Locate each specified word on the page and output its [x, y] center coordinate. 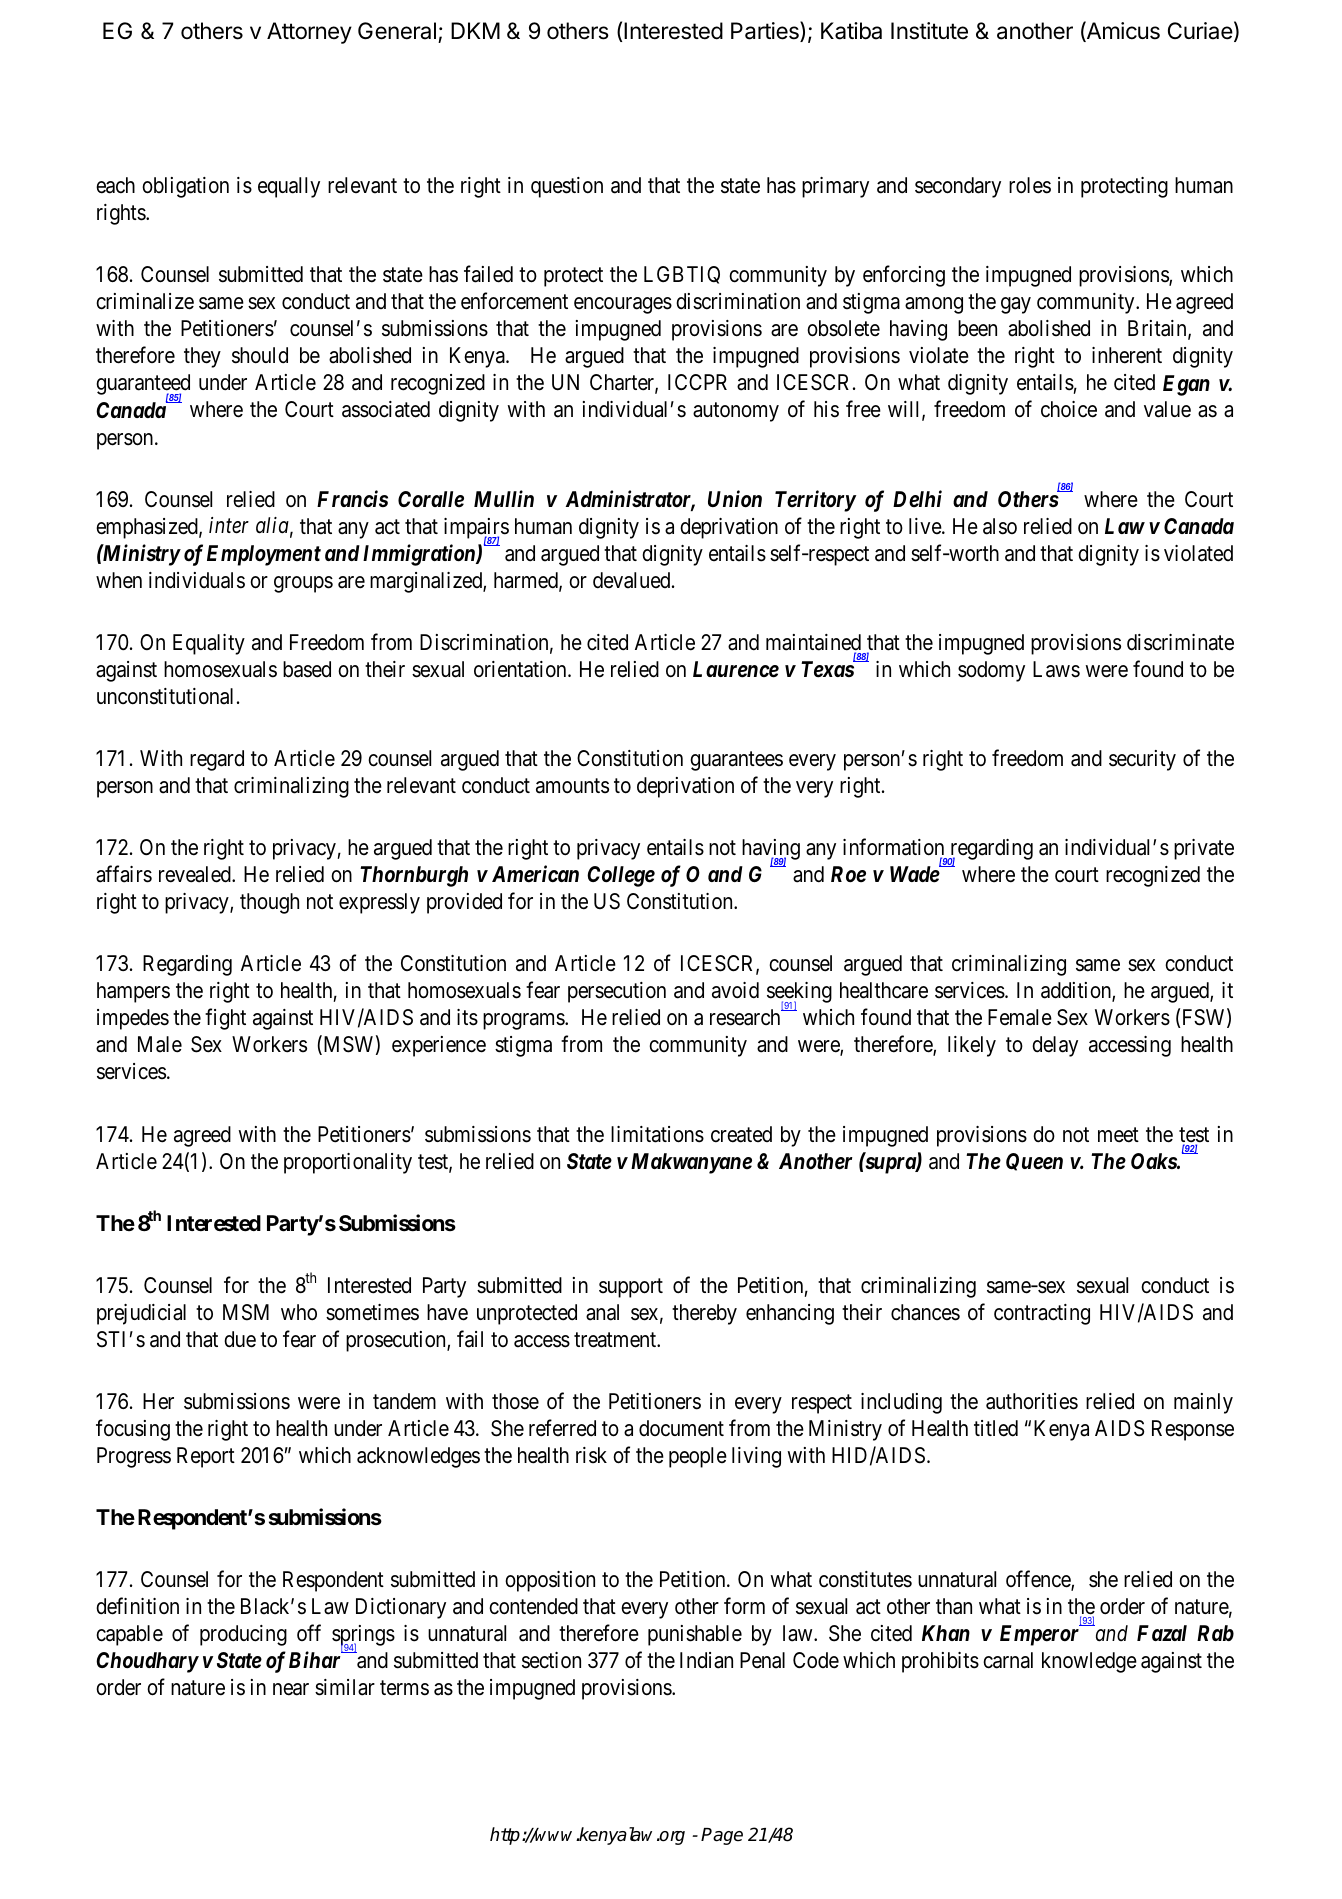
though [269, 903]
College [621, 876]
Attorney [309, 33]
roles [1030, 185]
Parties [766, 31]
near [291, 1689]
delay [1055, 1046]
